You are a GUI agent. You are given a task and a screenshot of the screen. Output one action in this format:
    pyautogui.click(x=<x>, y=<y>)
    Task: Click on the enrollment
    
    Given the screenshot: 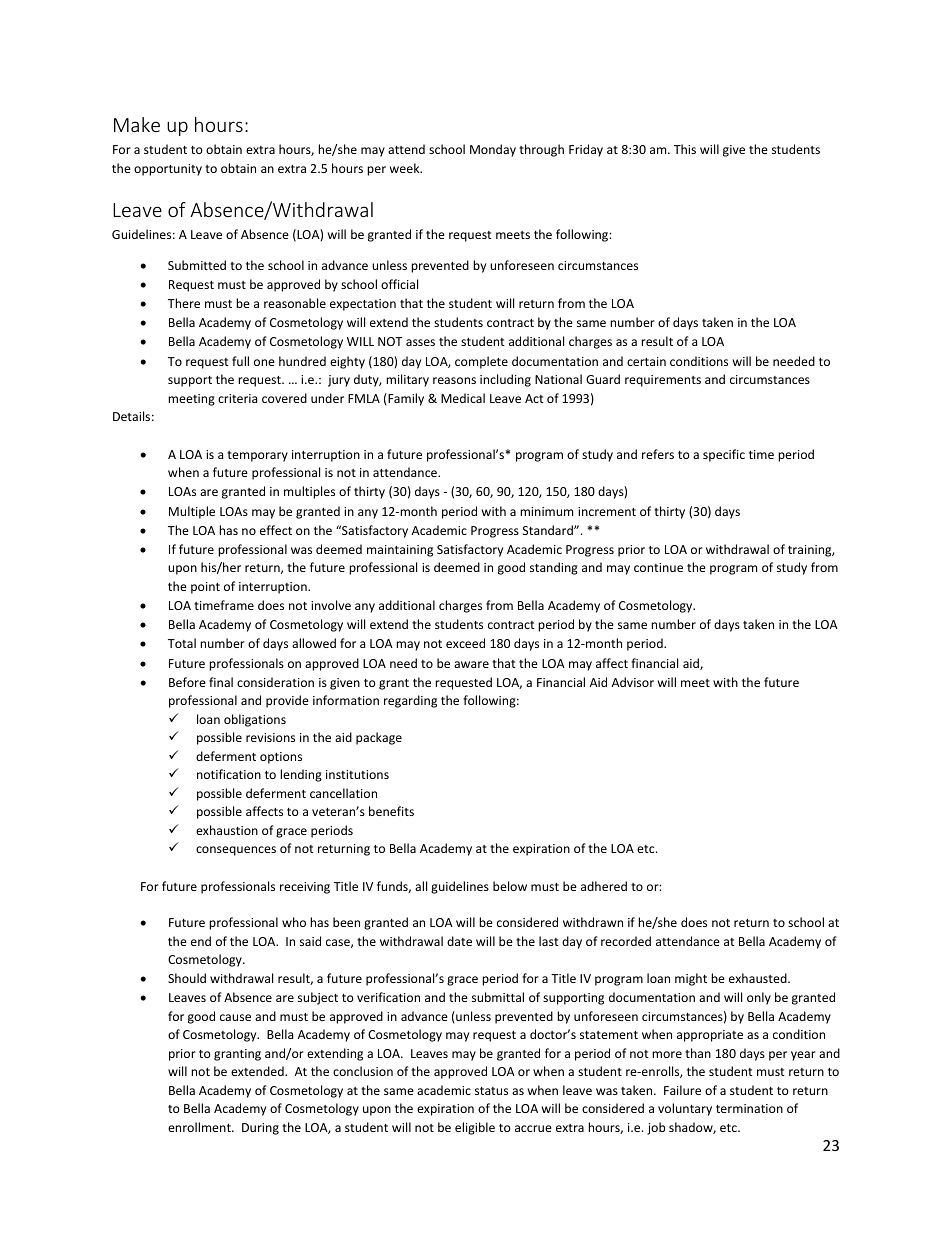 What is the action you would take?
    pyautogui.click(x=200, y=1127)
